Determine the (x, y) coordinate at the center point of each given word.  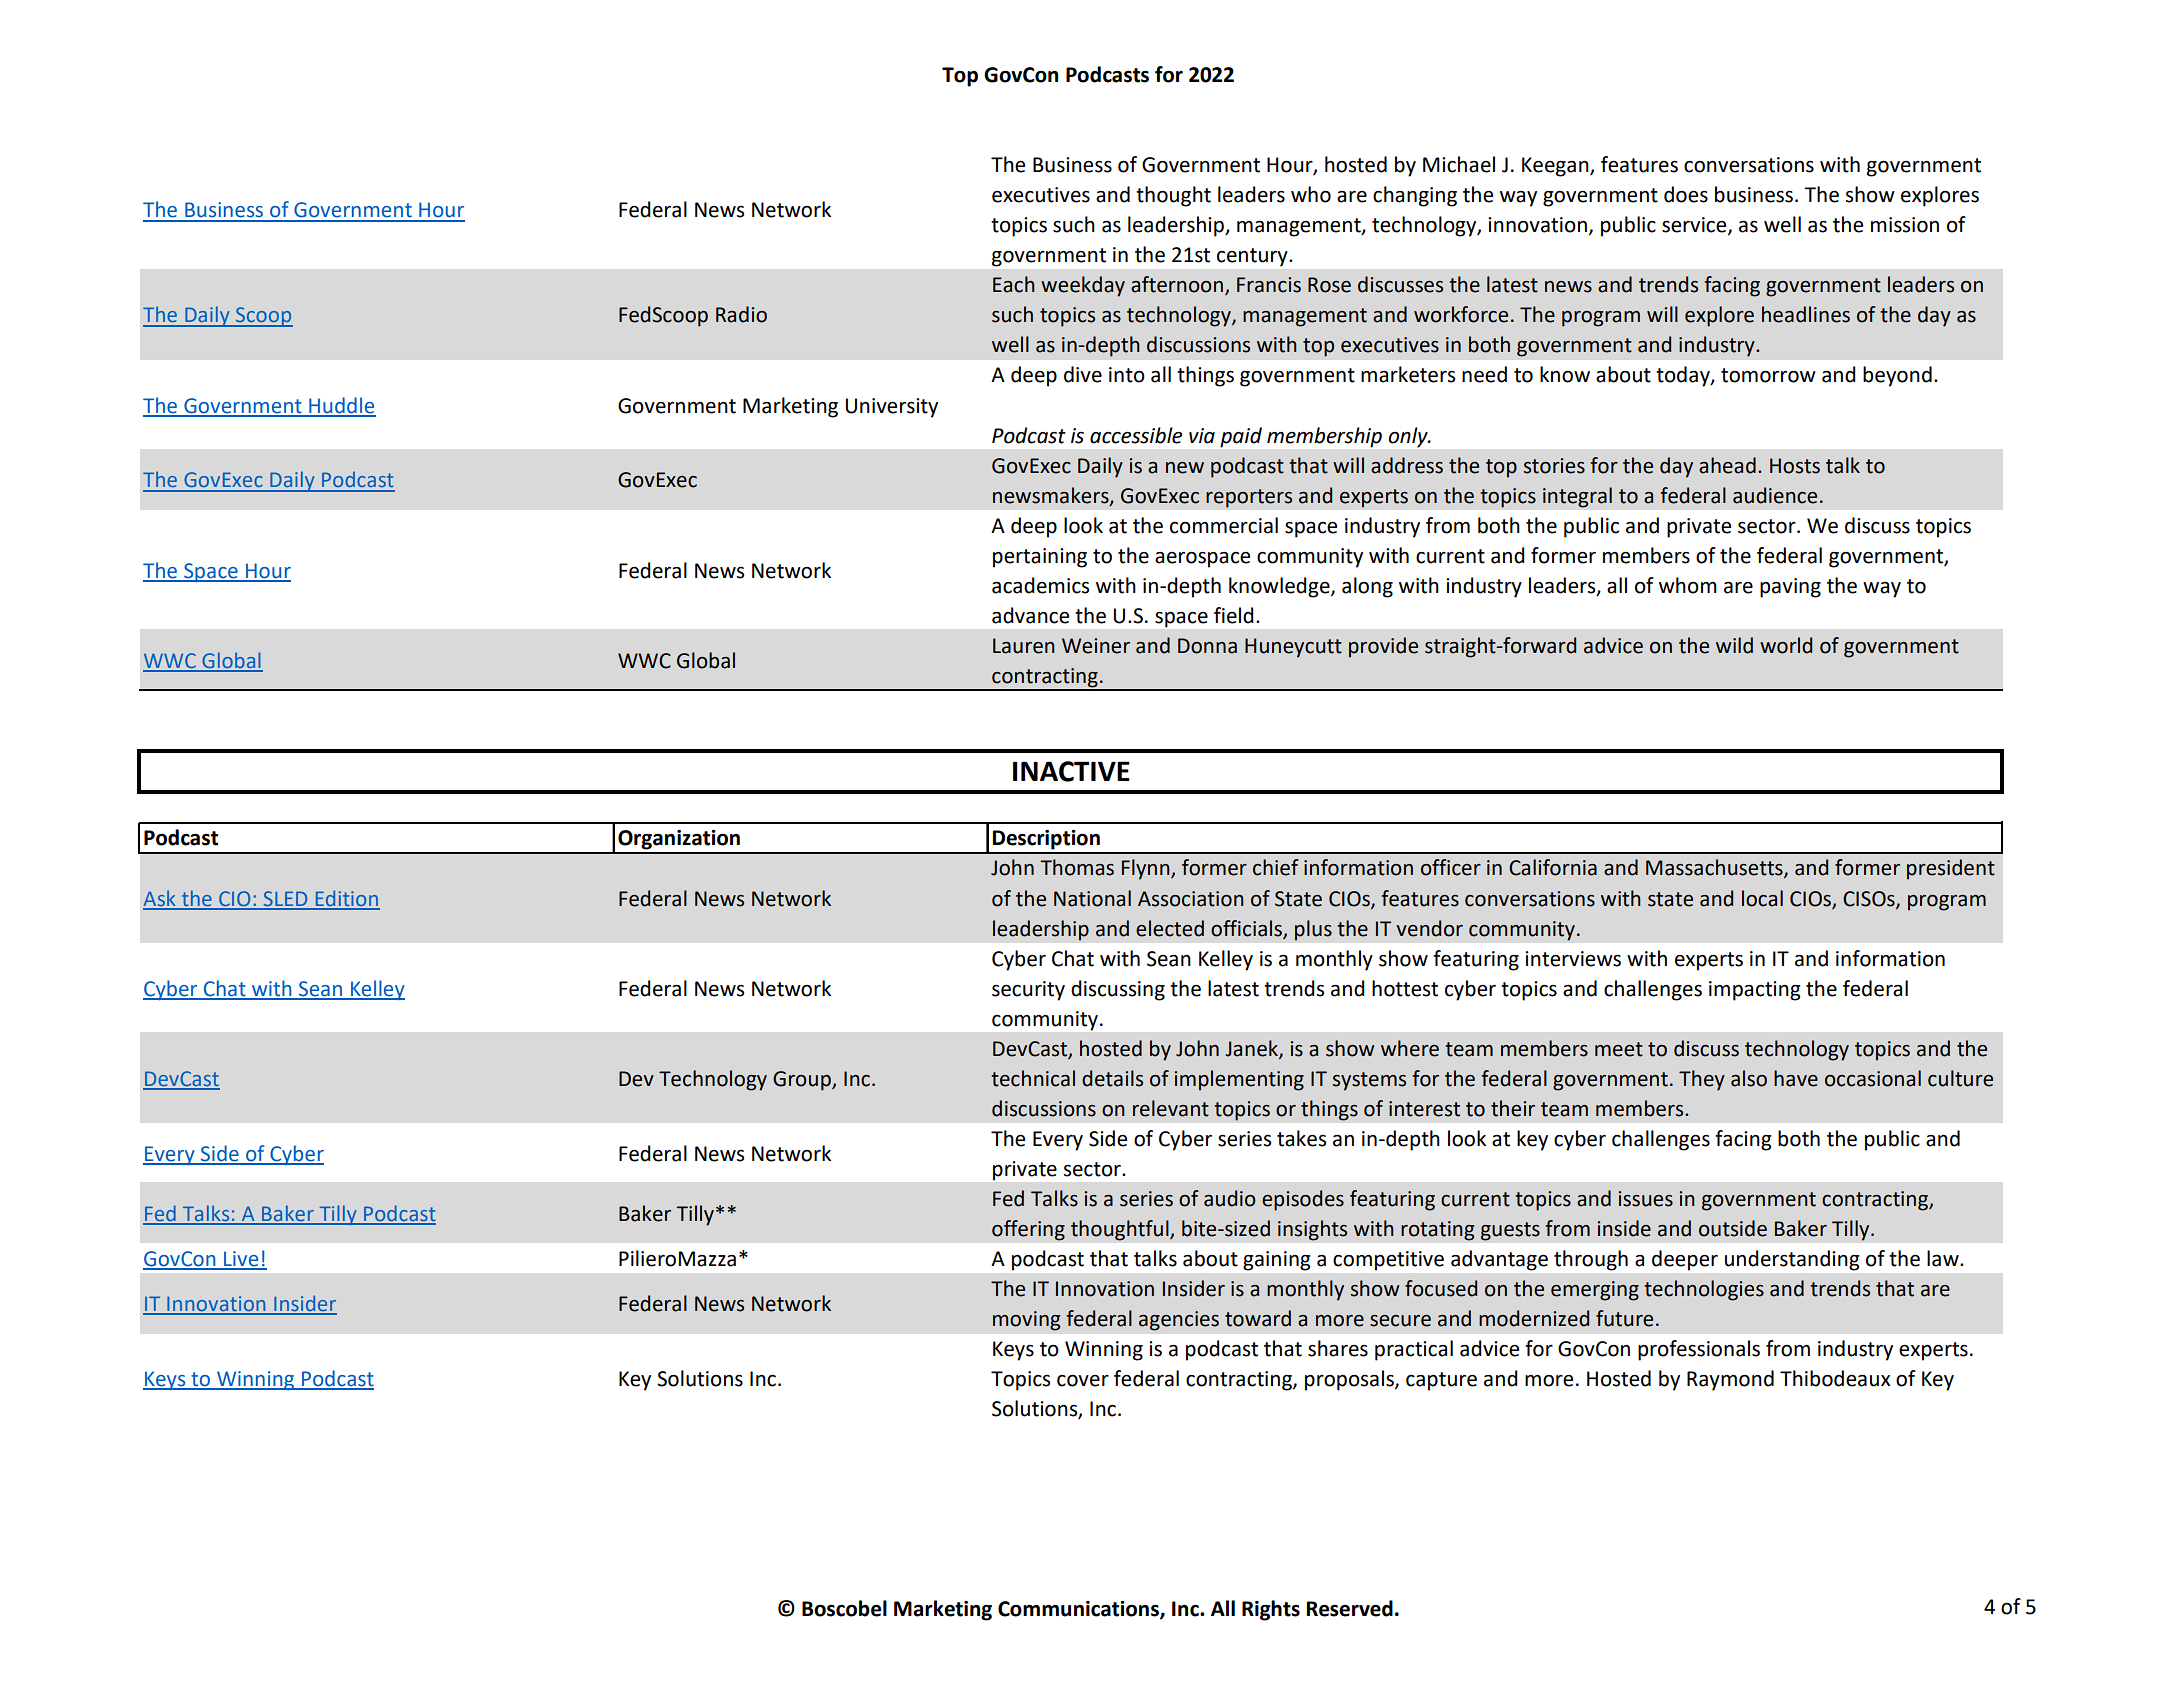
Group (803, 1081)
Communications (1079, 1609)
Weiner (1096, 646)
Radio (741, 314)
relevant (1171, 1108)
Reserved (1350, 1608)
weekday (1083, 286)
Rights (1271, 1610)
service (1695, 226)
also (1749, 1078)
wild (1734, 645)
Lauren (1024, 646)
